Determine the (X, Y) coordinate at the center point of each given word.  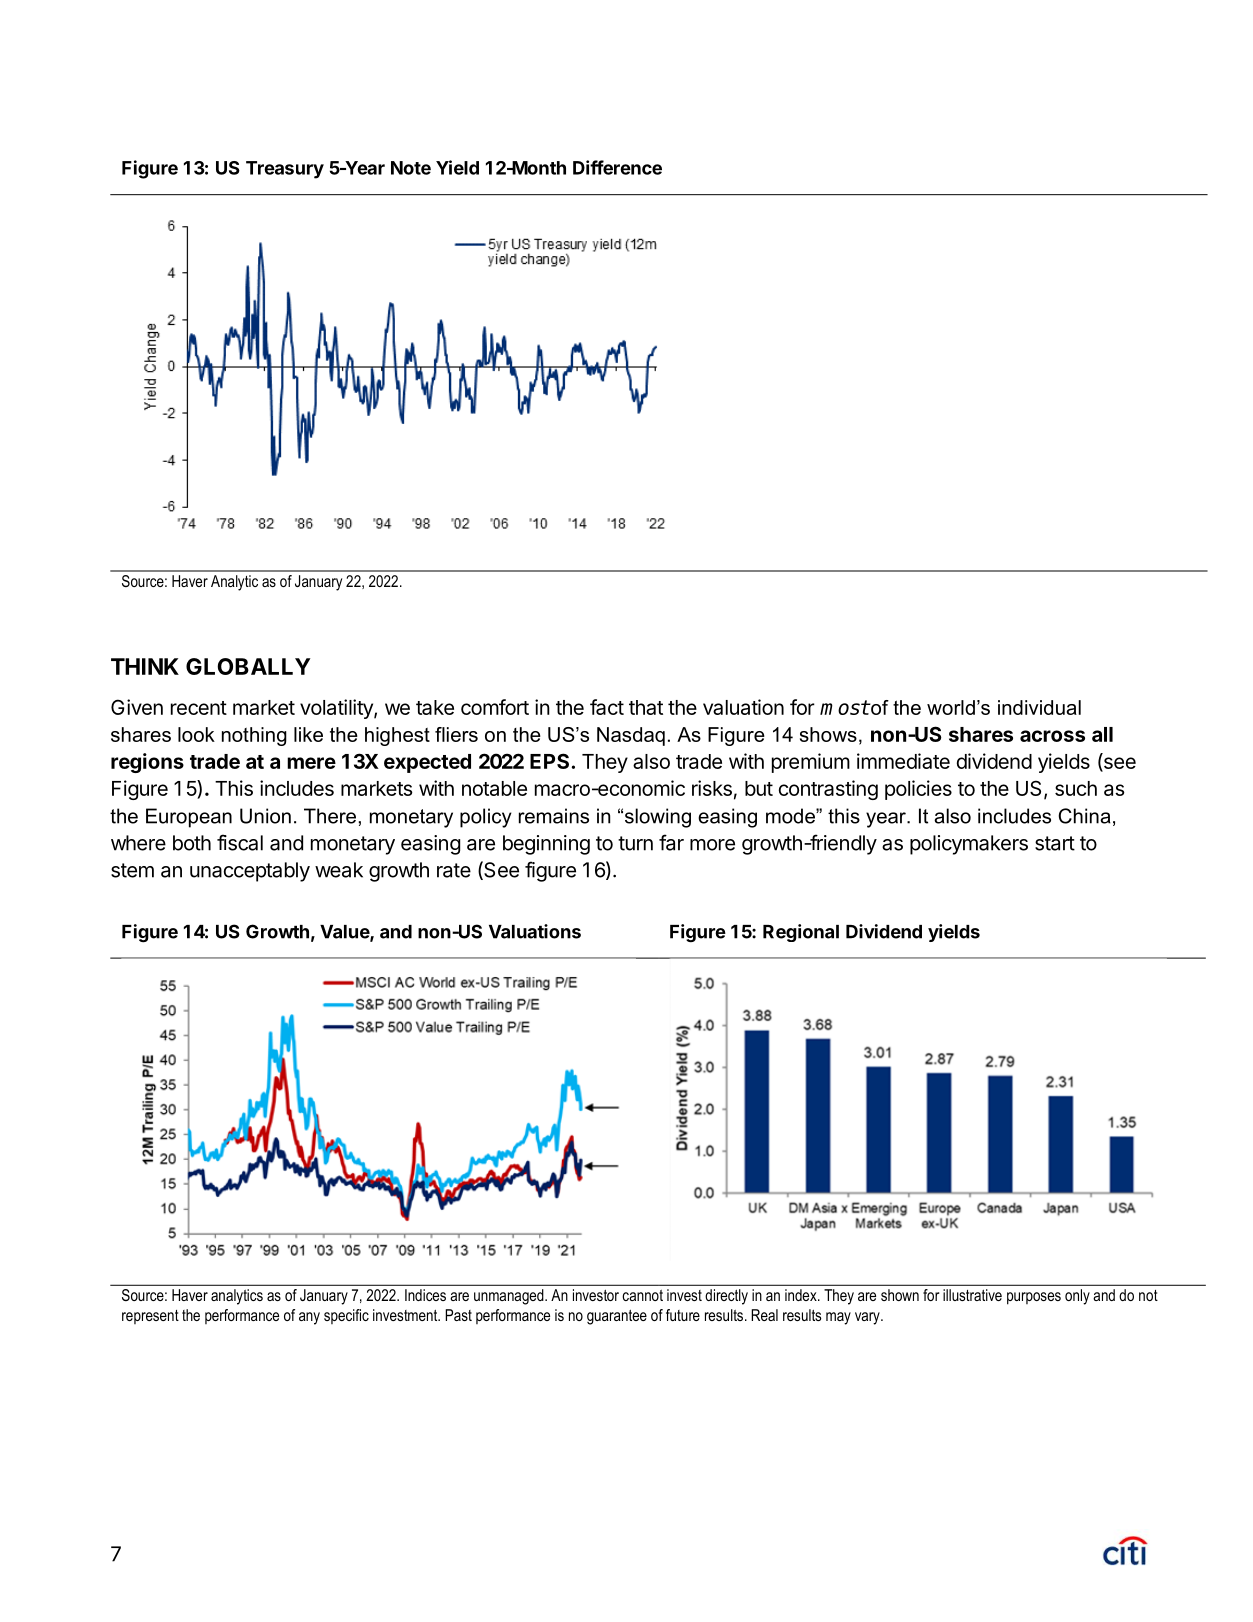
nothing (254, 736)
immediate (903, 761)
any (309, 1318)
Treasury (285, 170)
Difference (617, 167)
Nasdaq (631, 736)
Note (411, 168)
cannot (642, 1295)
